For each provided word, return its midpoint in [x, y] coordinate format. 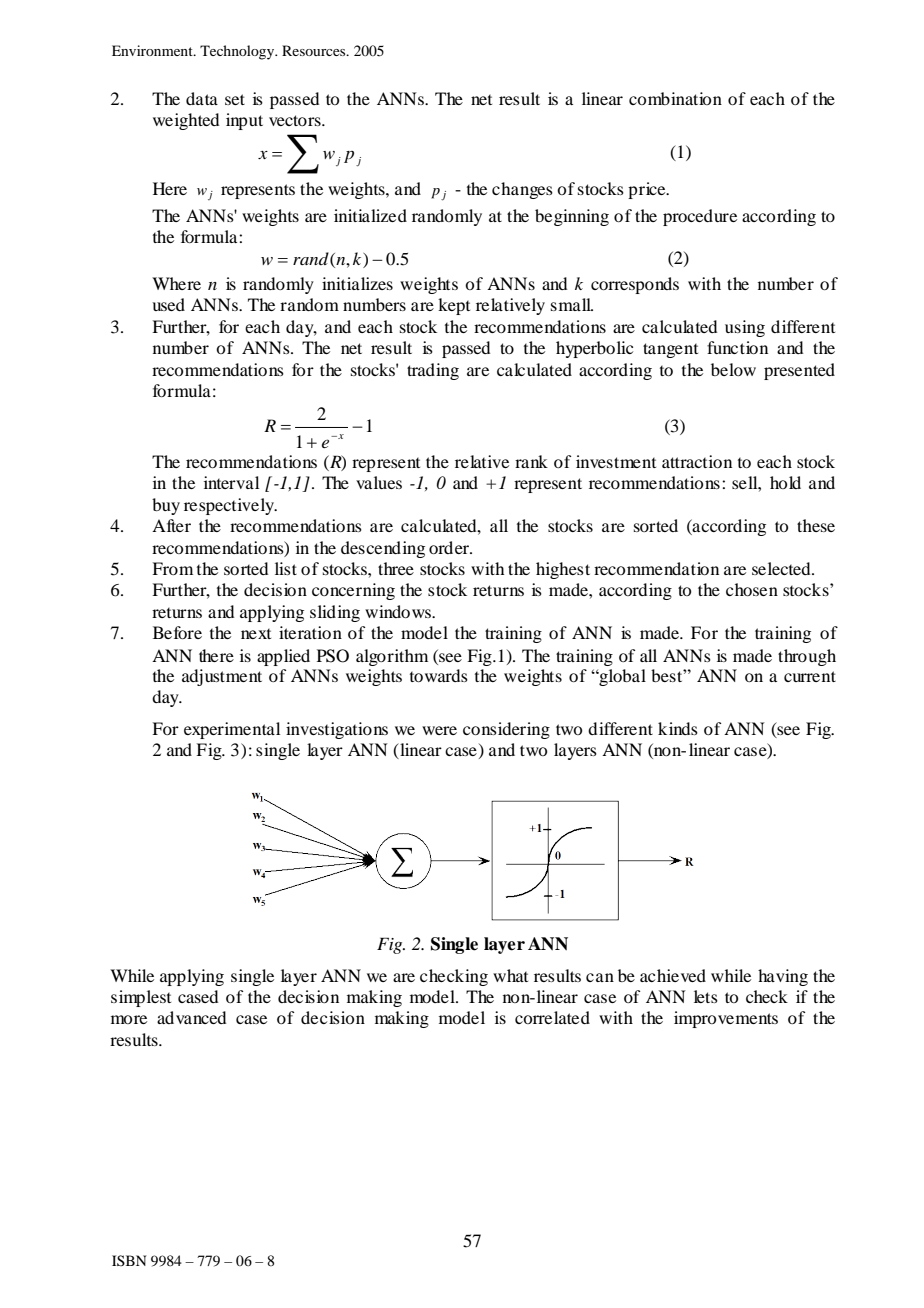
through [807, 657]
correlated [552, 1017]
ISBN [129, 1260]
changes [522, 190]
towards [439, 675]
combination [675, 98]
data [202, 98]
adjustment [222, 677]
